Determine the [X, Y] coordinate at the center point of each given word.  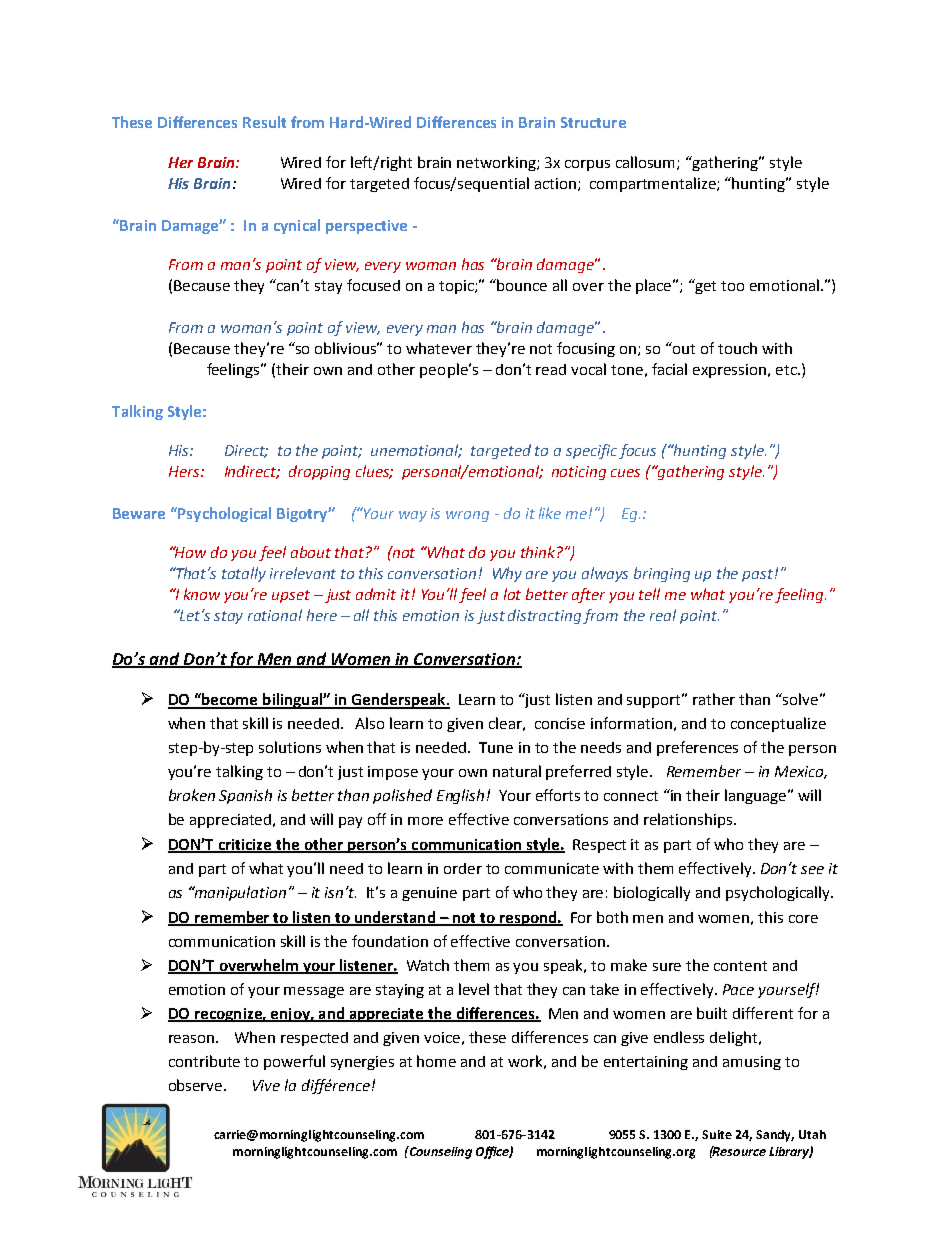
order [463, 868]
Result [264, 122]
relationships [689, 820]
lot [512, 594]
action [557, 184]
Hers [185, 471]
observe [197, 1085]
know [202, 594]
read [551, 369]
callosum [647, 163]
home [436, 1061]
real [663, 615]
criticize [246, 846]
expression [729, 371]
